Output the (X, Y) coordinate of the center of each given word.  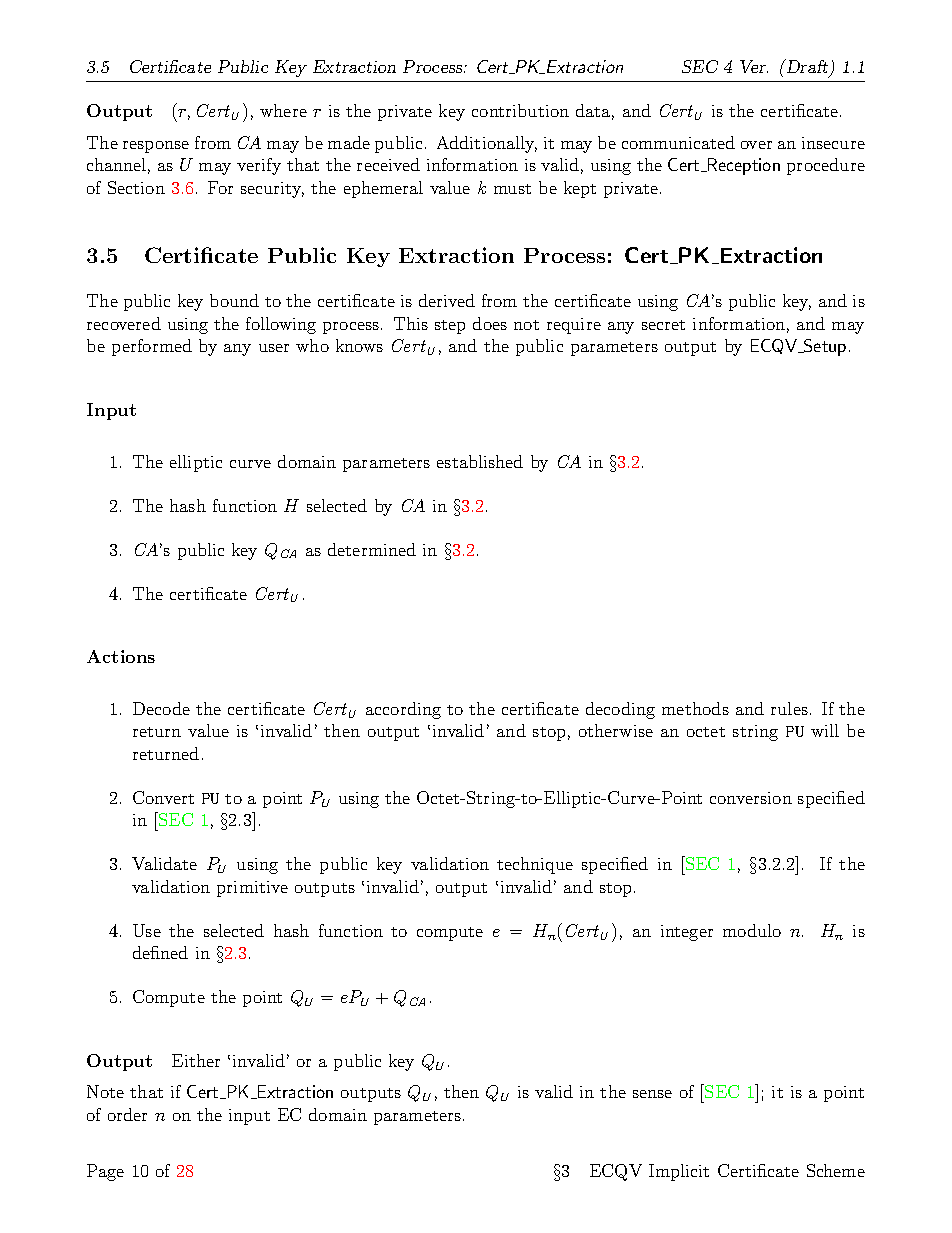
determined (372, 549)
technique (535, 865)
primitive (252, 889)
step (450, 327)
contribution (520, 110)
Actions (121, 656)
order (127, 1114)
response (156, 147)
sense (652, 1094)
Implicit (679, 1172)
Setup (824, 347)
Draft (807, 68)
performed (152, 347)
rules (789, 708)
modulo (752, 930)
